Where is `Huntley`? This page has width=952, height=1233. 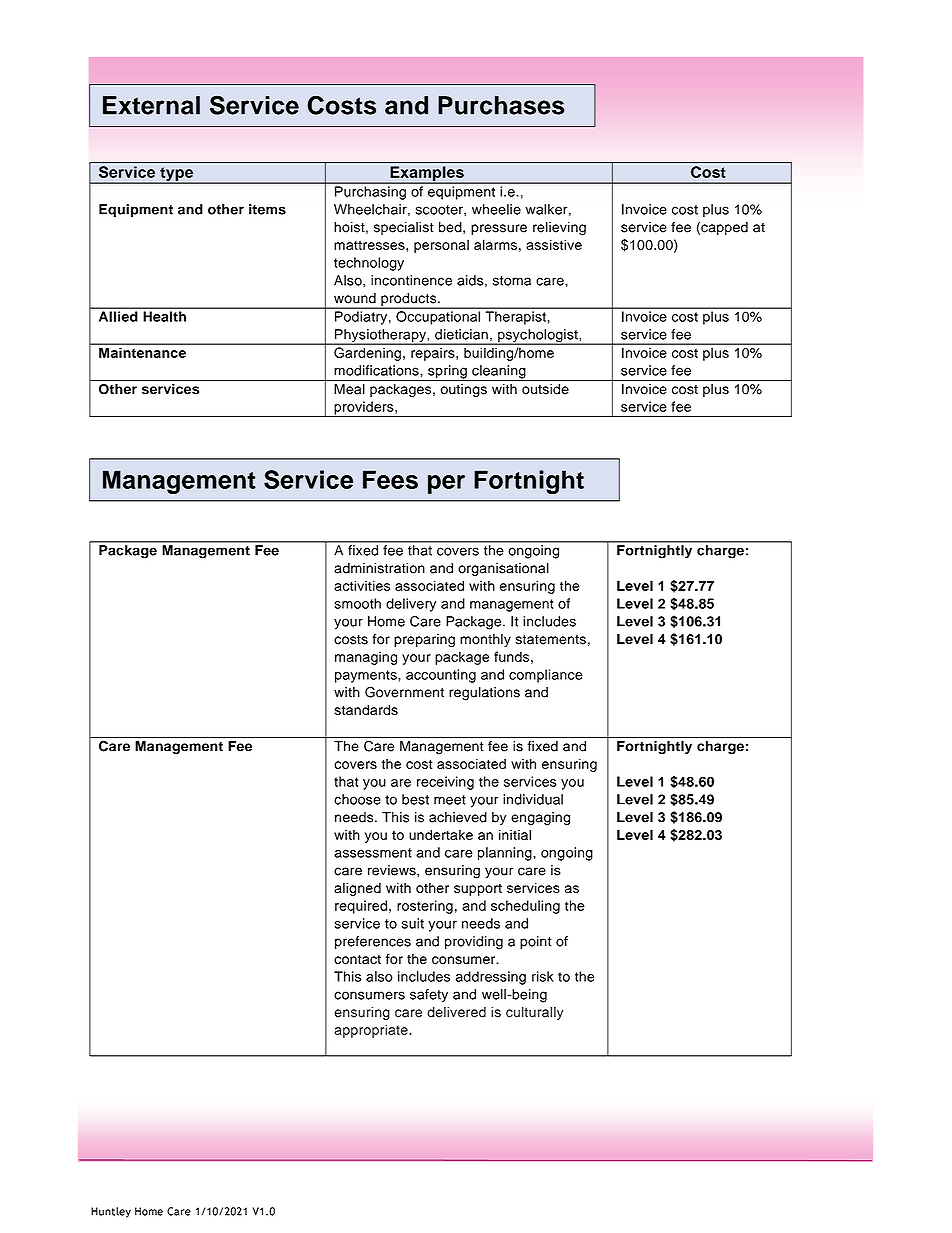 Huntley is located at coordinates (111, 1212).
